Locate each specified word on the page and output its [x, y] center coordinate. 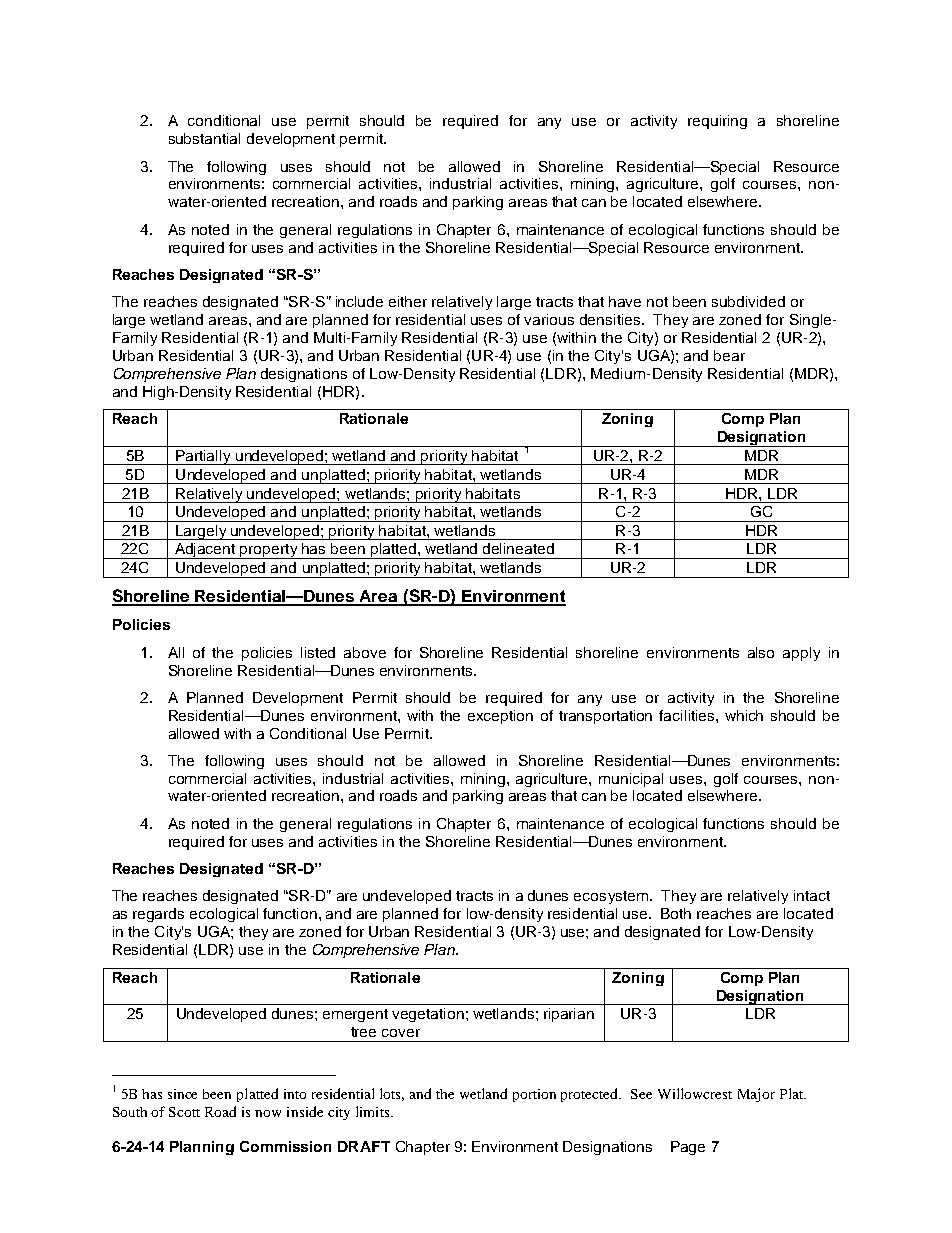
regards [158, 915]
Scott [184, 1112]
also [761, 652]
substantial [204, 138]
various [549, 319]
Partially [203, 457]
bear [729, 355]
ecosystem [611, 897]
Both [676, 913]
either [408, 301]
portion [534, 1095]
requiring [717, 122]
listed [318, 652]
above [365, 652]
